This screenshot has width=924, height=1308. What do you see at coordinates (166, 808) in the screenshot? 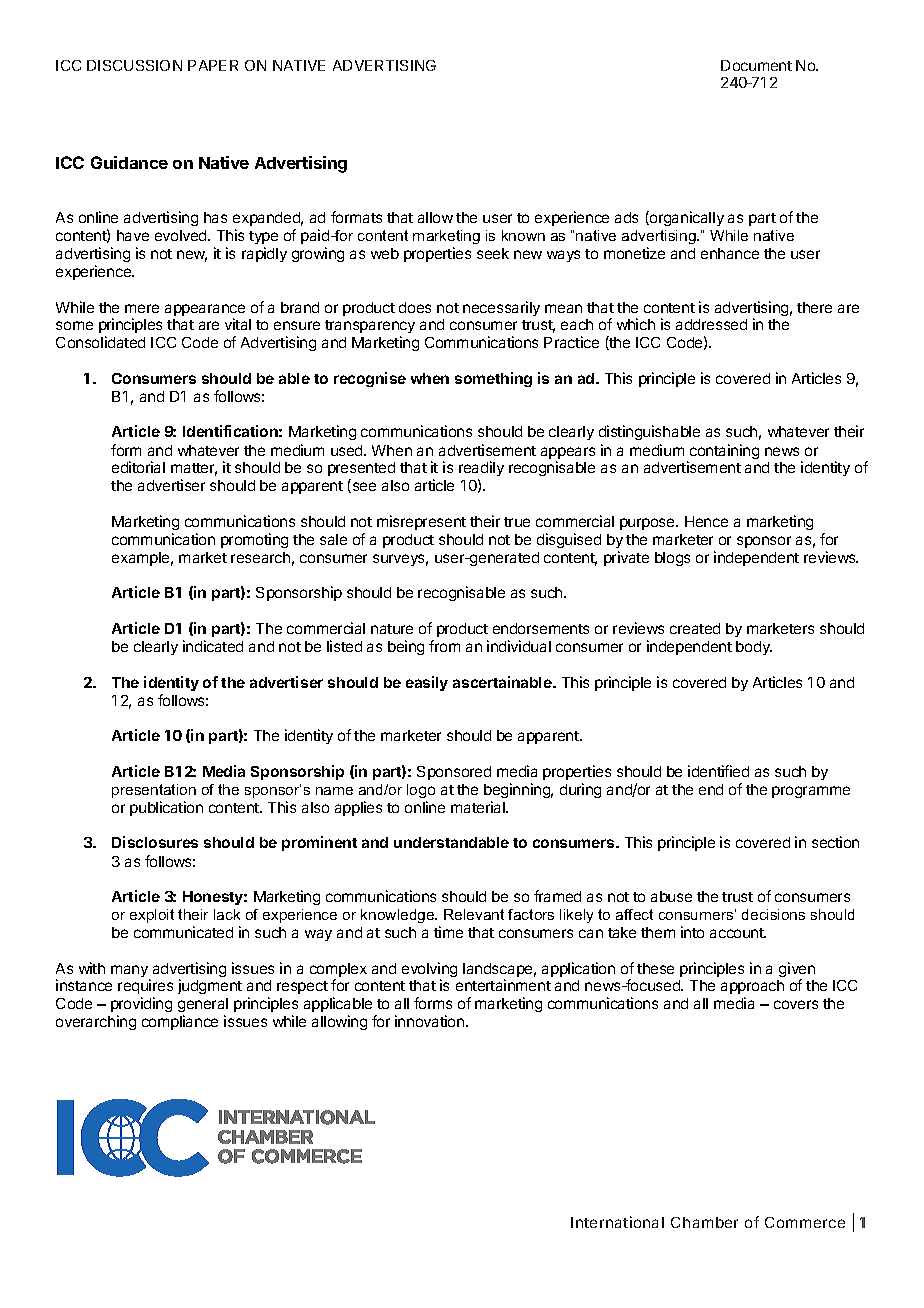
I see `publication` at bounding box center [166, 808].
